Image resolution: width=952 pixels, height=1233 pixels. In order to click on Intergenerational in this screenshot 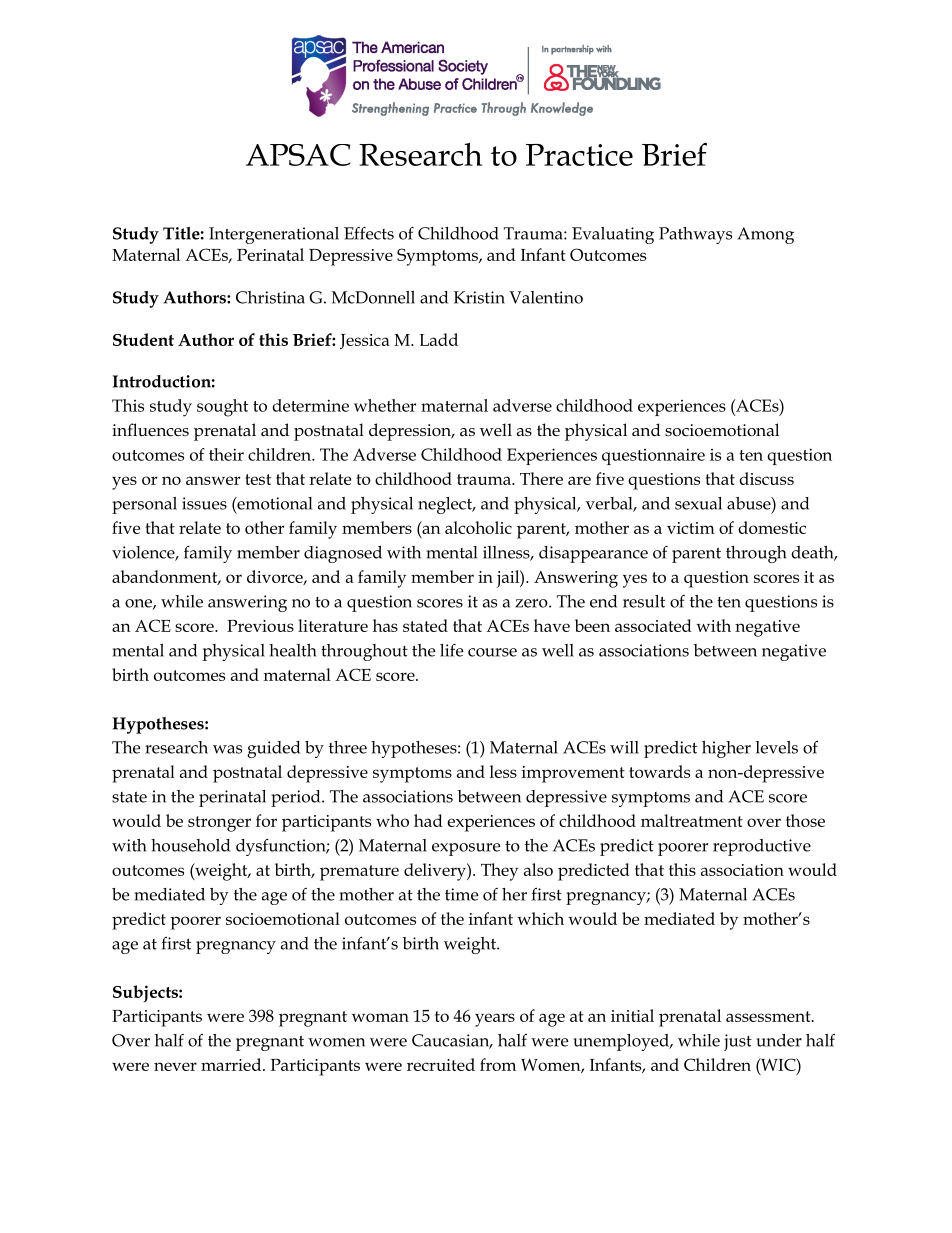, I will do `click(274, 235)`.
